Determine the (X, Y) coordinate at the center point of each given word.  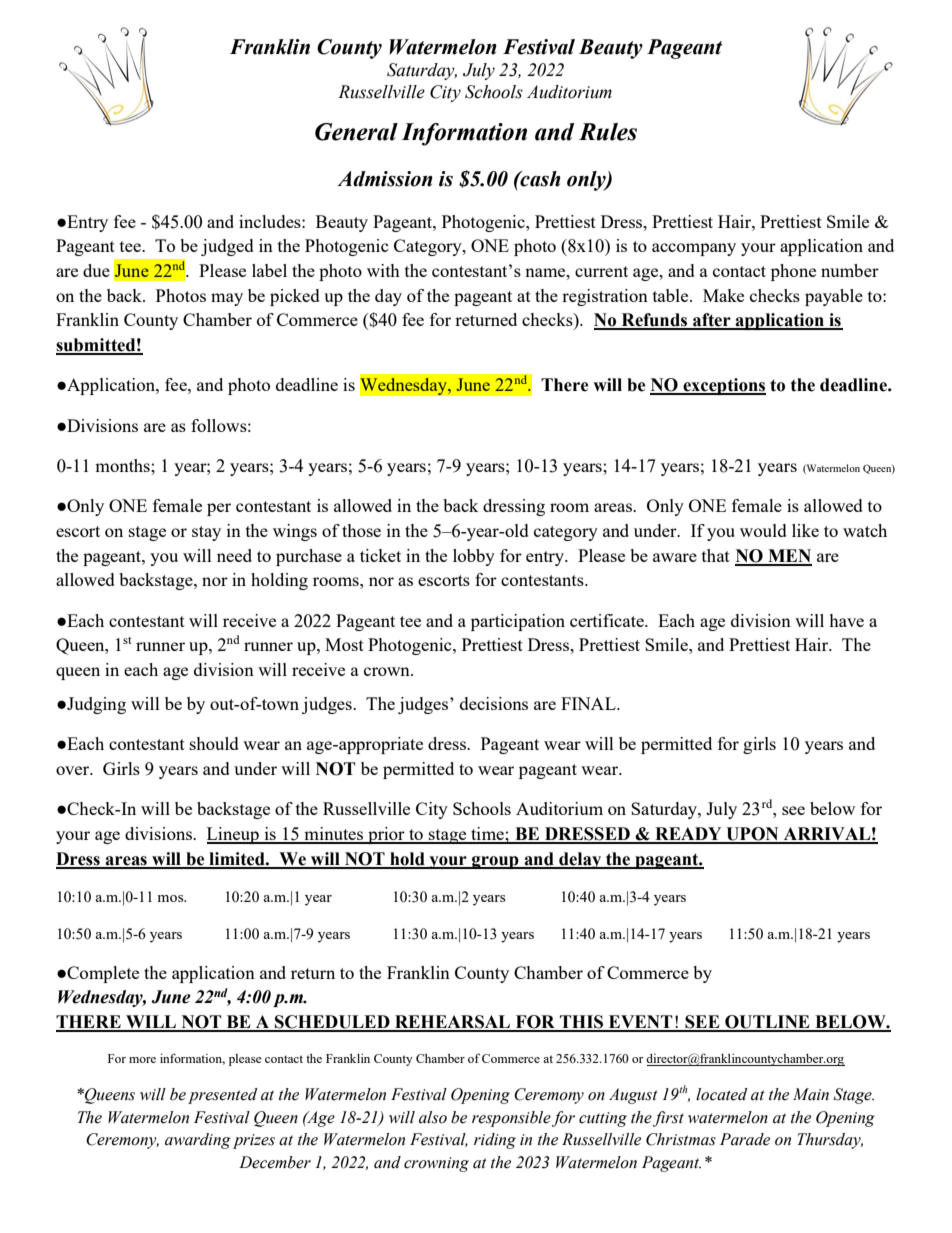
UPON (752, 835)
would (763, 530)
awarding (198, 1141)
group (495, 862)
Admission (385, 179)
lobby (474, 557)
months (123, 465)
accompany (694, 249)
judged (227, 247)
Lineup (234, 835)
